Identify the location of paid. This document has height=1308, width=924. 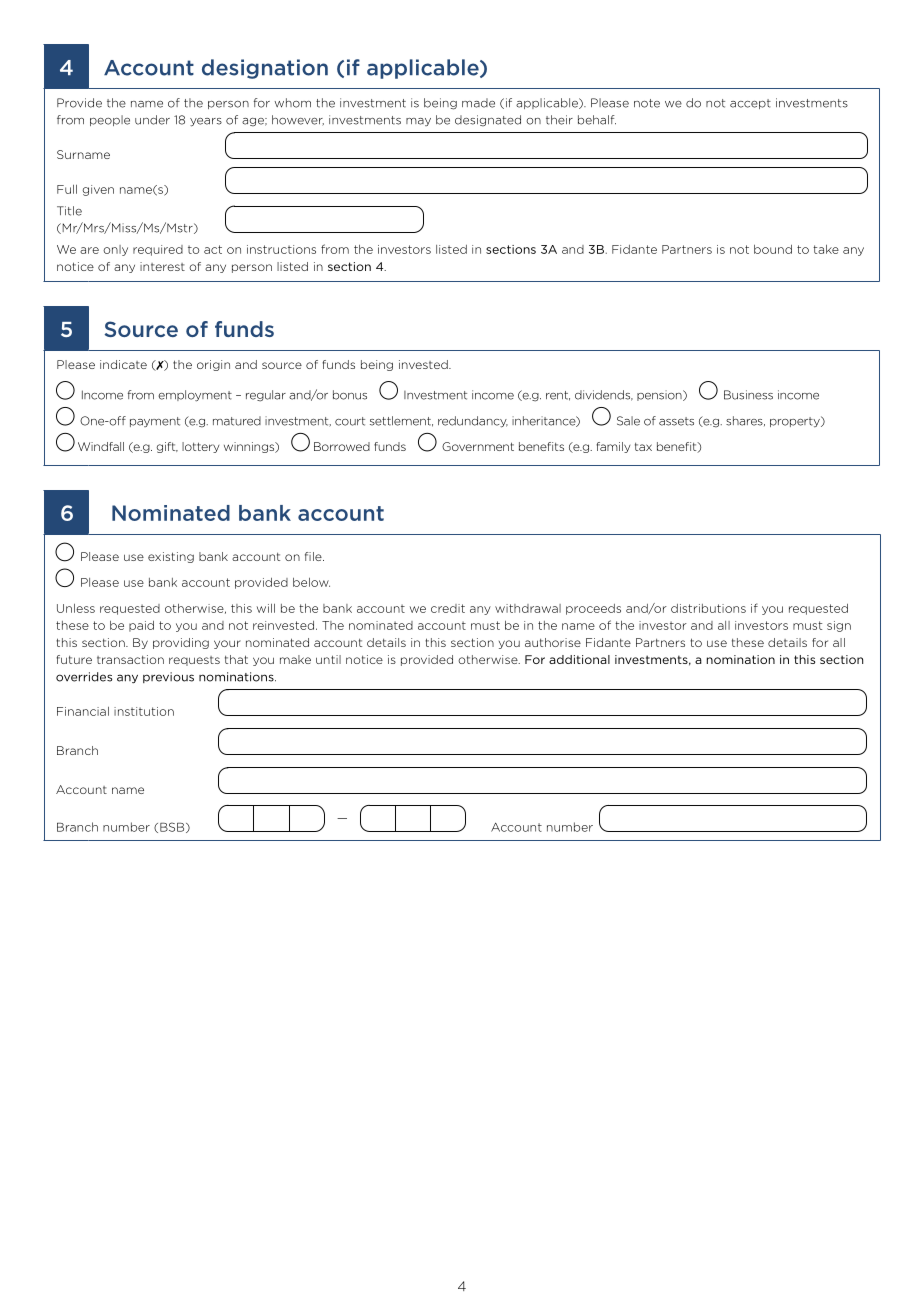
(141, 626).
